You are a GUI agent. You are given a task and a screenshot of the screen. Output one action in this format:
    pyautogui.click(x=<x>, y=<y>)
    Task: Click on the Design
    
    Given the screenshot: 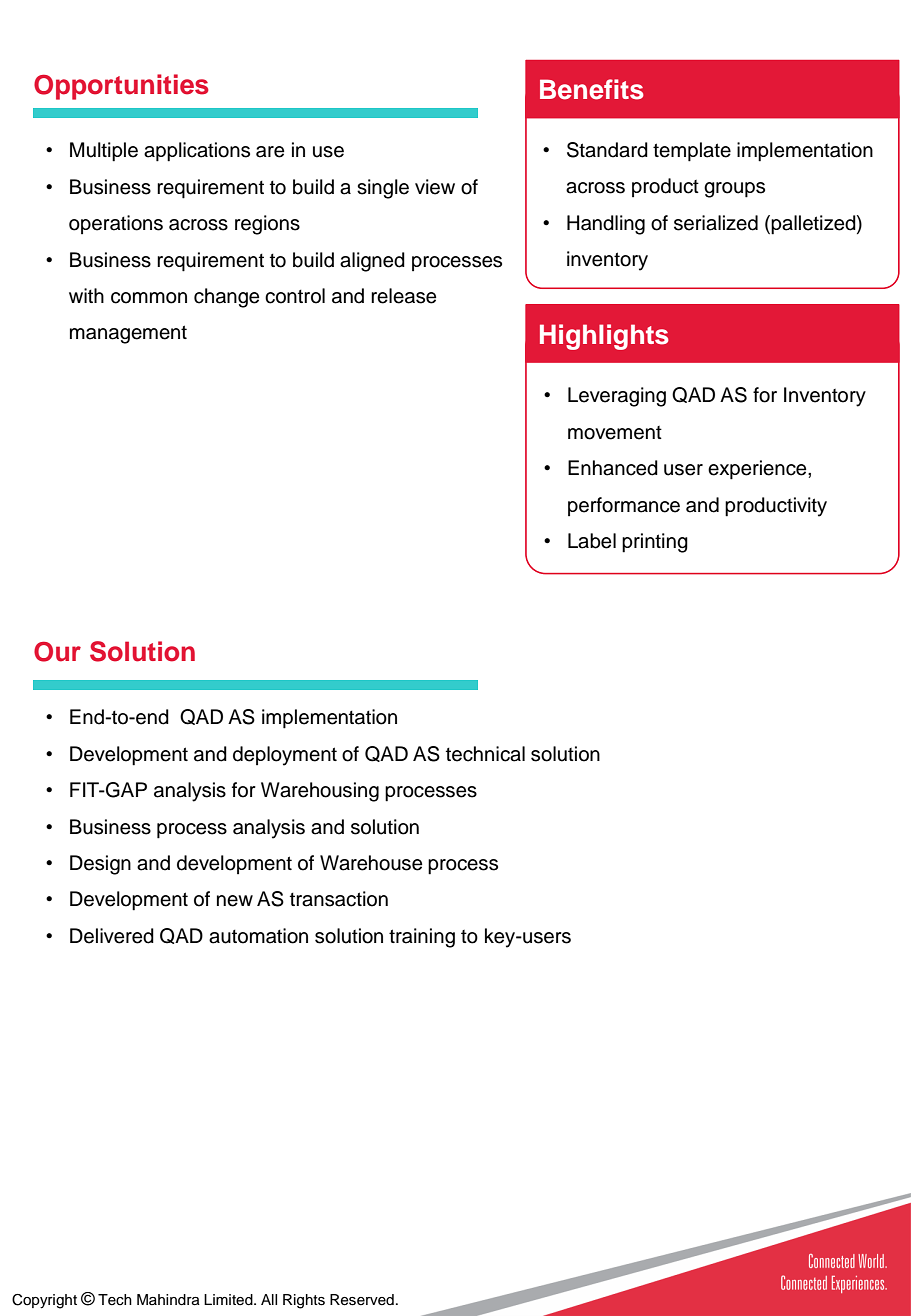 What is the action you would take?
    pyautogui.click(x=100, y=865)
